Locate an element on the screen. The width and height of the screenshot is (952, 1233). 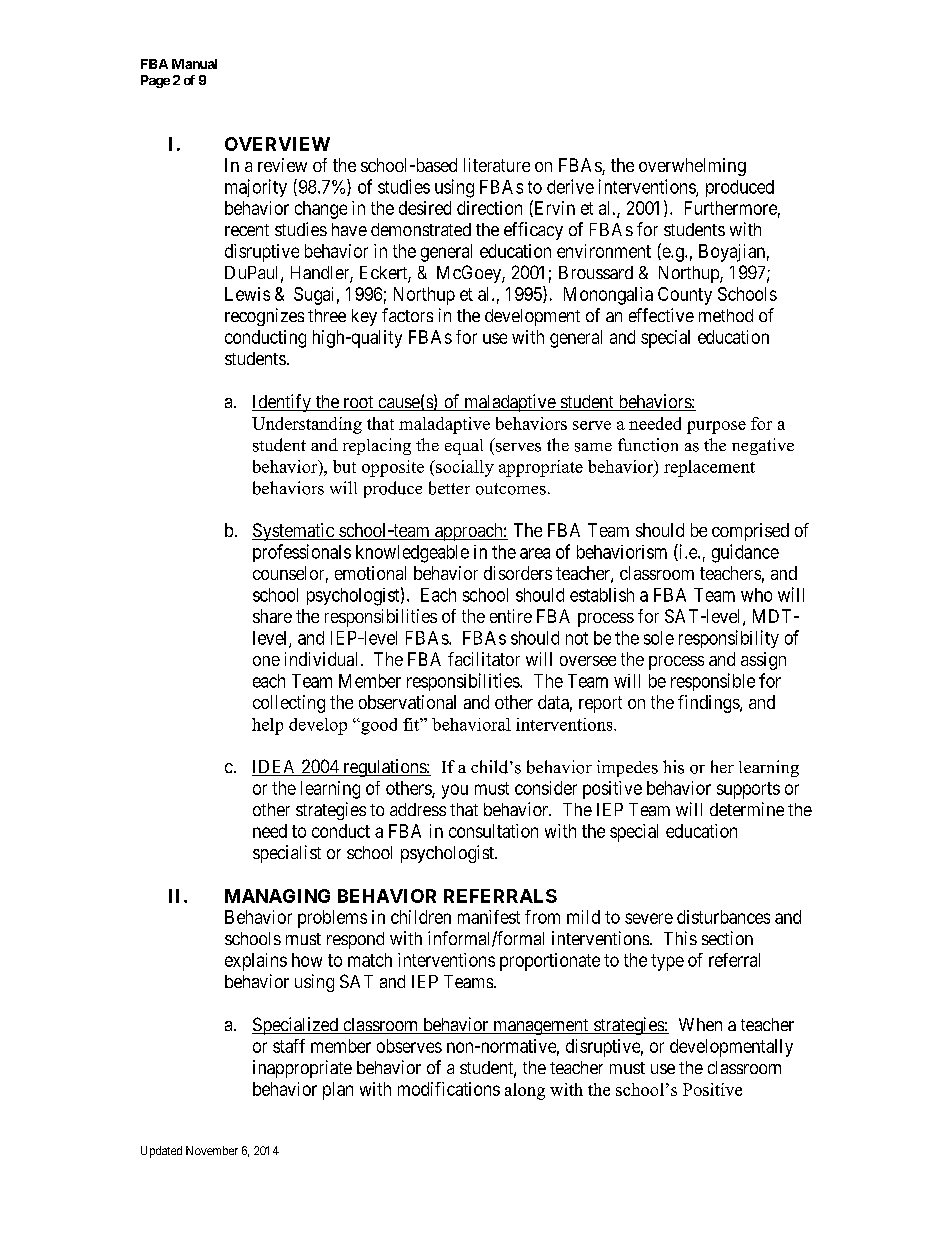
consultation is located at coordinates (493, 831).
